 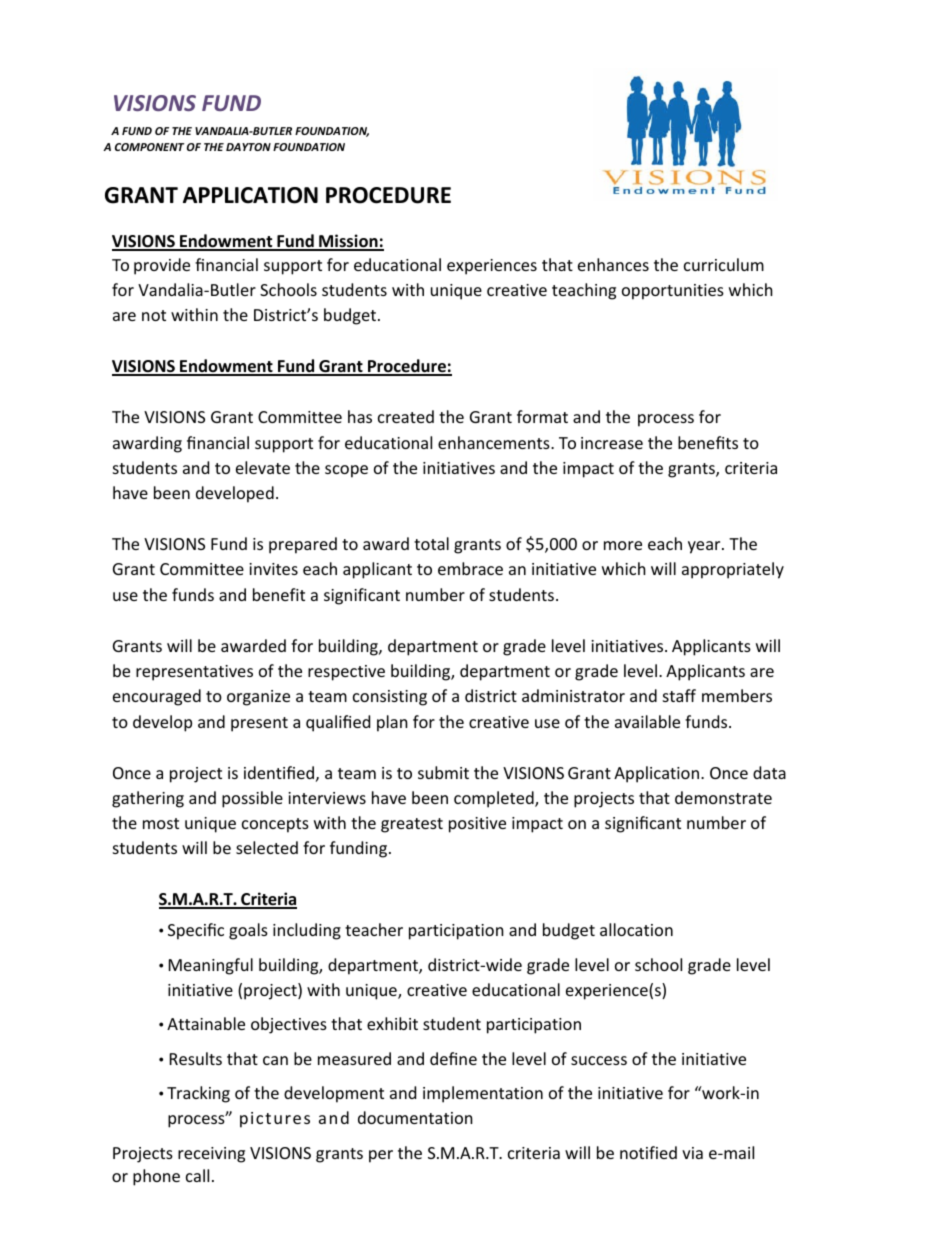 What do you see at coordinates (724, 264) in the page?
I see `curriculum` at bounding box center [724, 264].
